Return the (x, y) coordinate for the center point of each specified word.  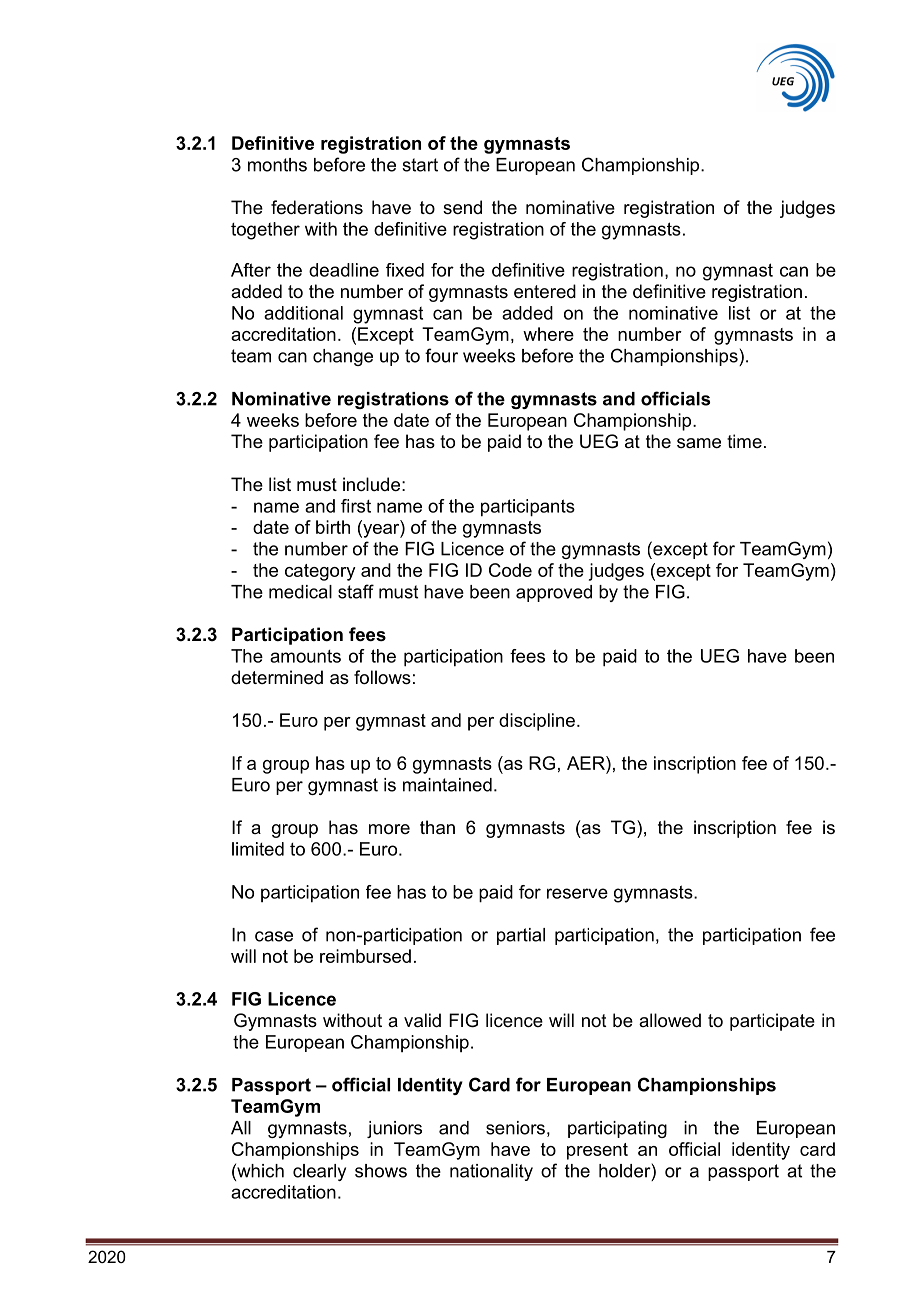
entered (545, 291)
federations (317, 207)
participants (528, 508)
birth (333, 527)
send (462, 207)
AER (587, 763)
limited (258, 849)
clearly (319, 1172)
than (437, 827)
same (699, 443)
